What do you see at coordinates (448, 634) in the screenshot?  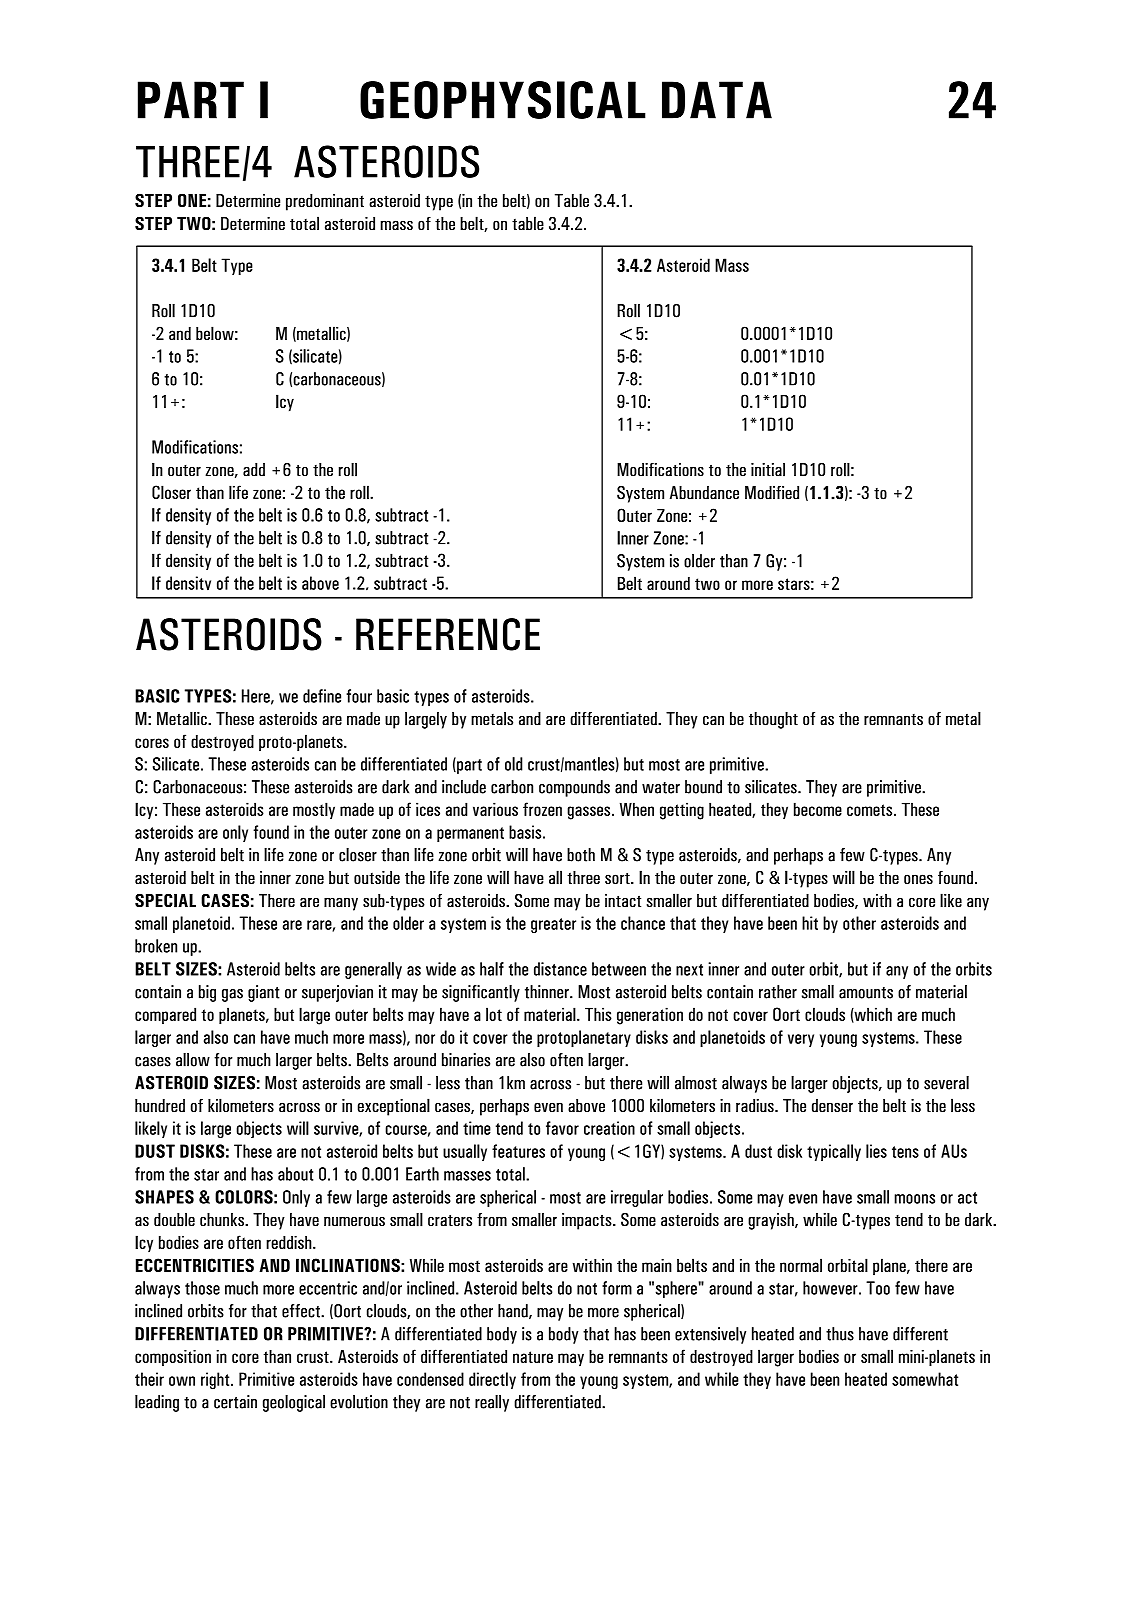 I see `REFERENCE` at bounding box center [448, 634].
